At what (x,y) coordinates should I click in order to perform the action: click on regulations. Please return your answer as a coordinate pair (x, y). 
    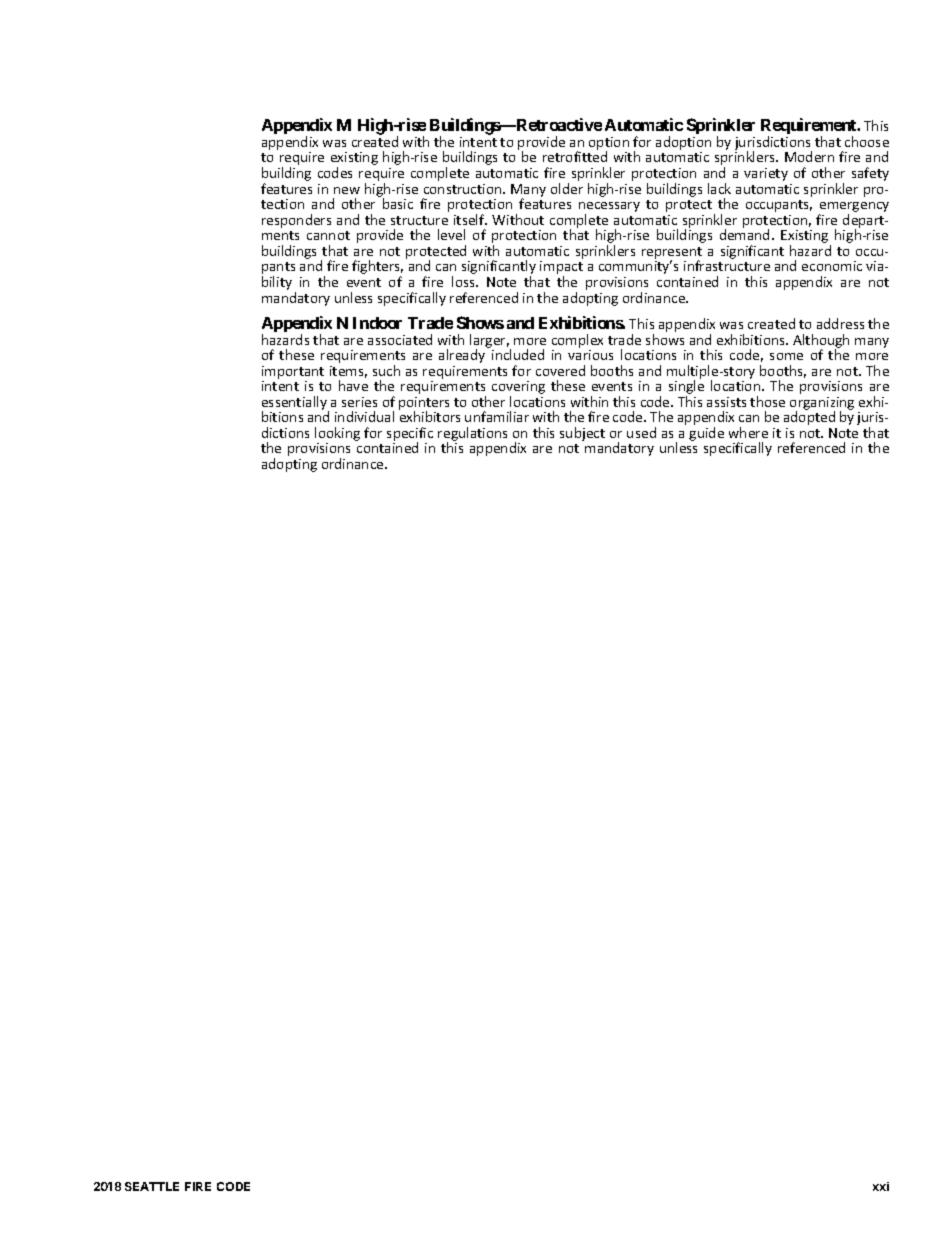
    Looking at the image, I should click on (472, 435).
